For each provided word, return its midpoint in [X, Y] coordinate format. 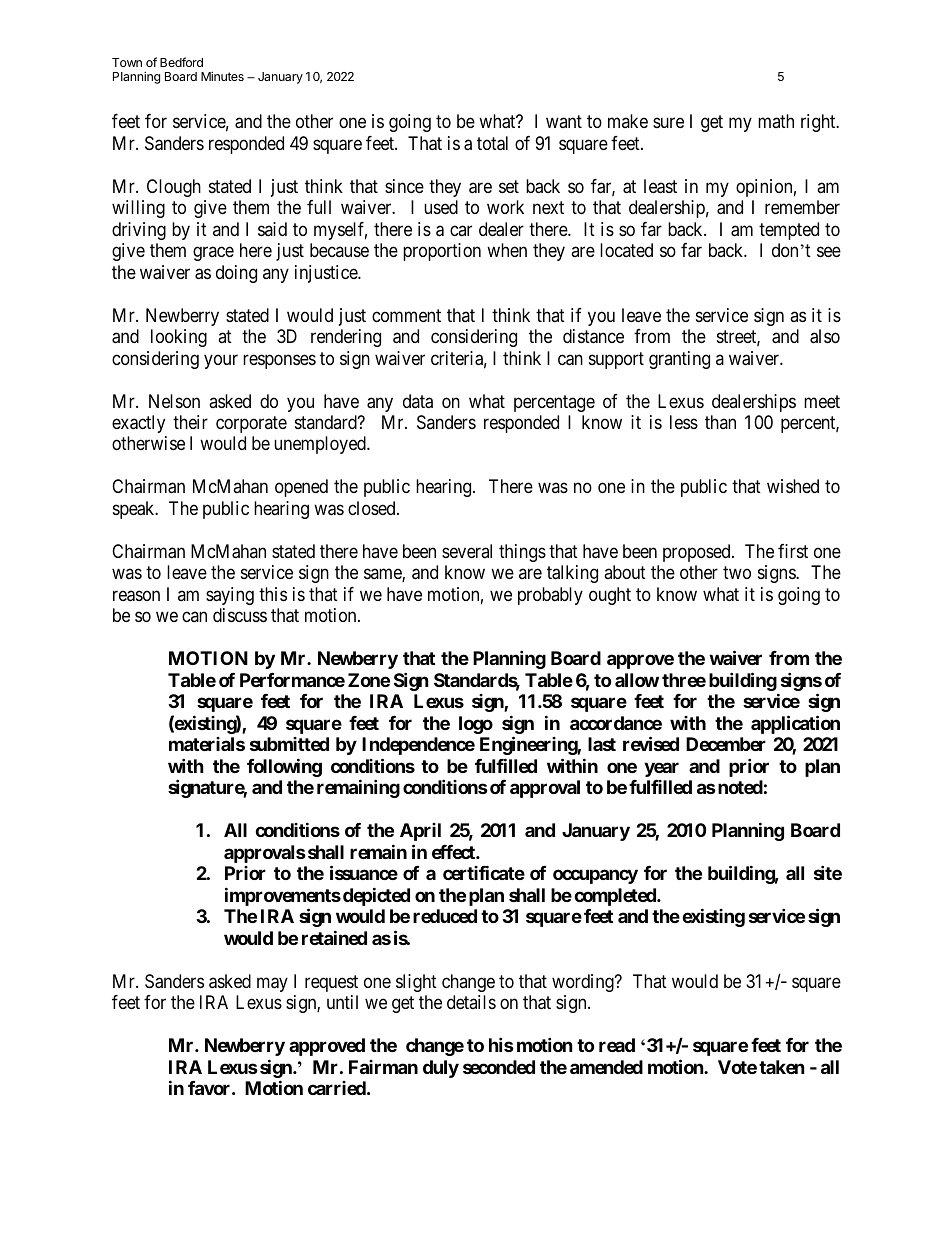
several [467, 551]
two [737, 573]
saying [230, 596]
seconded [499, 1067]
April [420, 832]
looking [179, 338]
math [776, 121]
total [492, 143]
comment [406, 315]
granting [679, 360]
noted [740, 787]
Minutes [222, 76]
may [272, 984]
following [284, 767]
